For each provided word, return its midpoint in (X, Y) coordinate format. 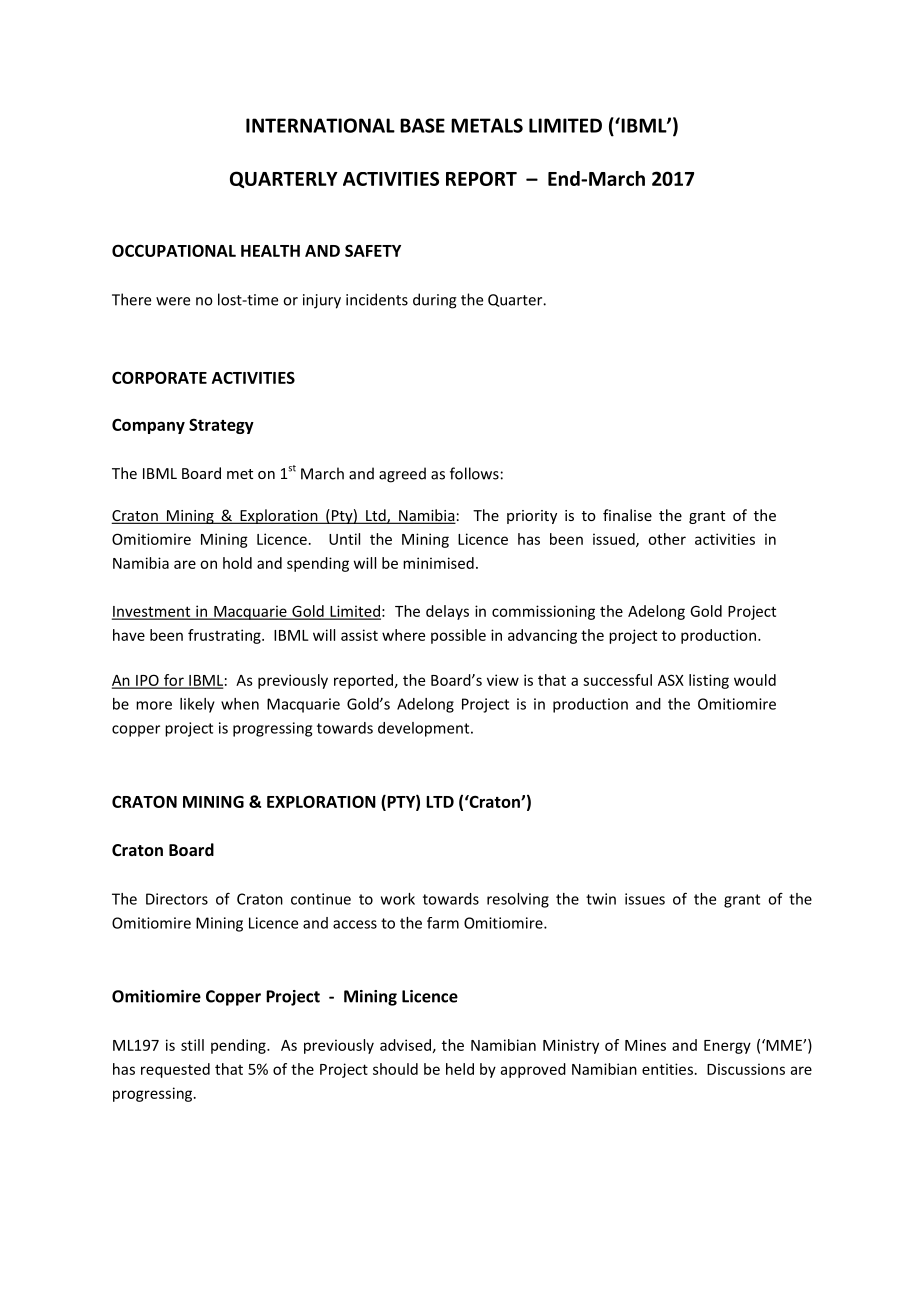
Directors (177, 899)
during (435, 301)
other (667, 539)
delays (447, 612)
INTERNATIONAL (320, 125)
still (192, 1045)
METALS (487, 125)
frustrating (225, 636)
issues (645, 899)
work (398, 899)
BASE (422, 125)
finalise (627, 515)
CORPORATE (159, 377)
